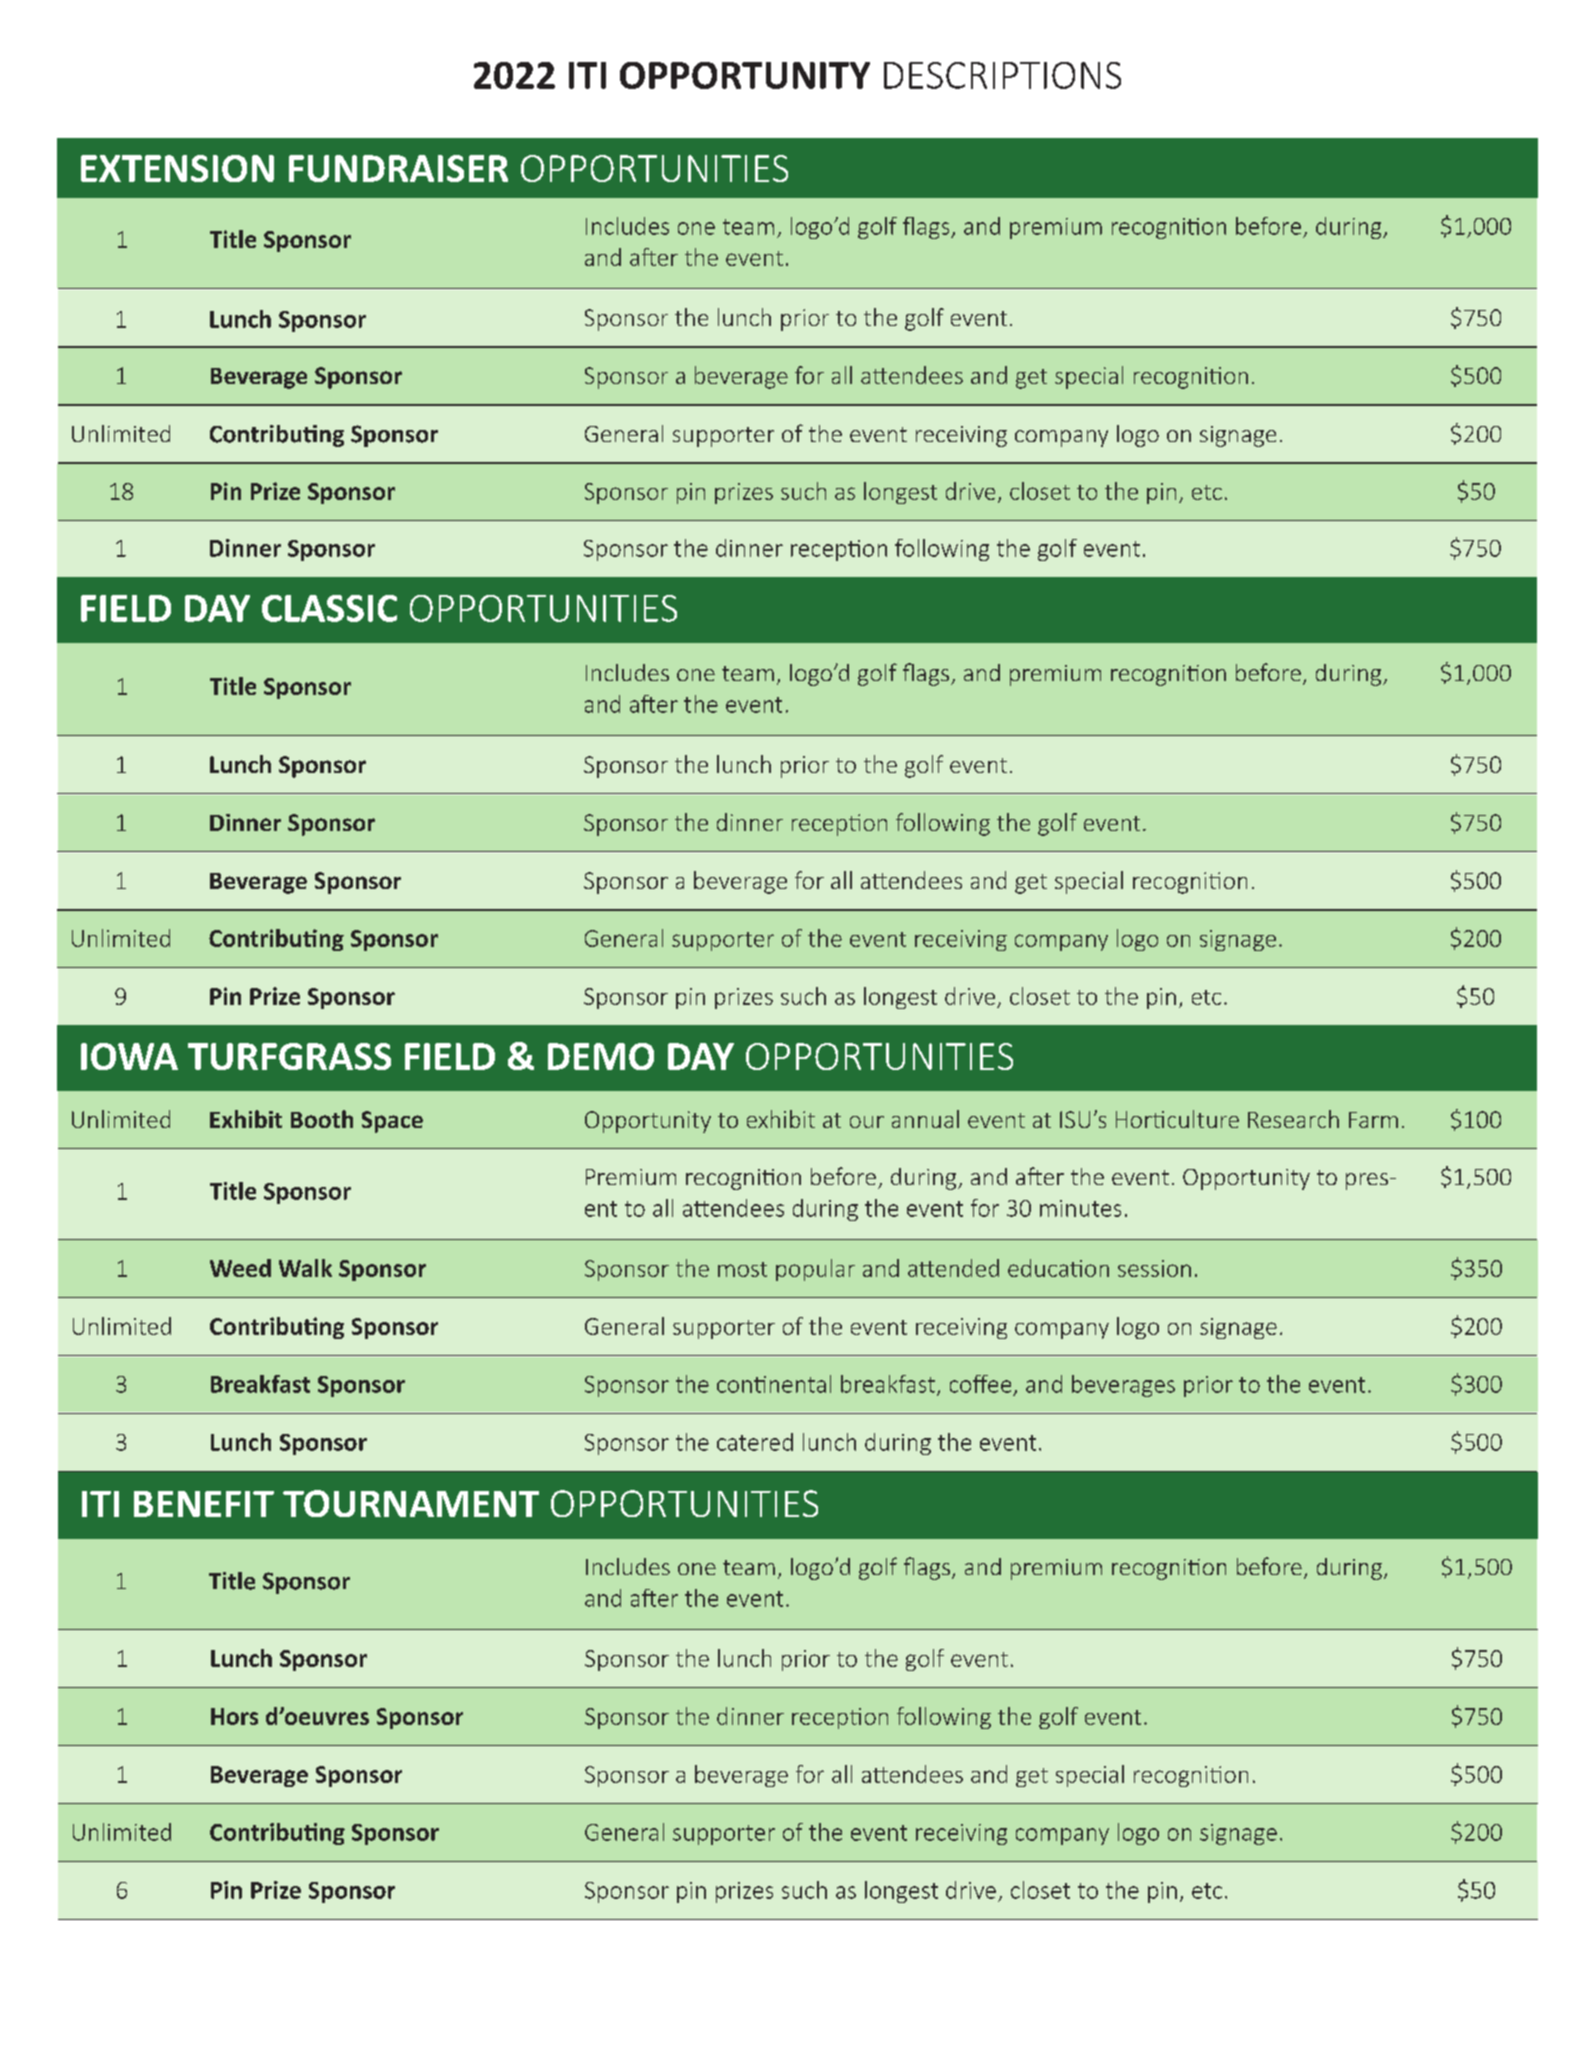  I want to click on catered, so click(755, 1442).
